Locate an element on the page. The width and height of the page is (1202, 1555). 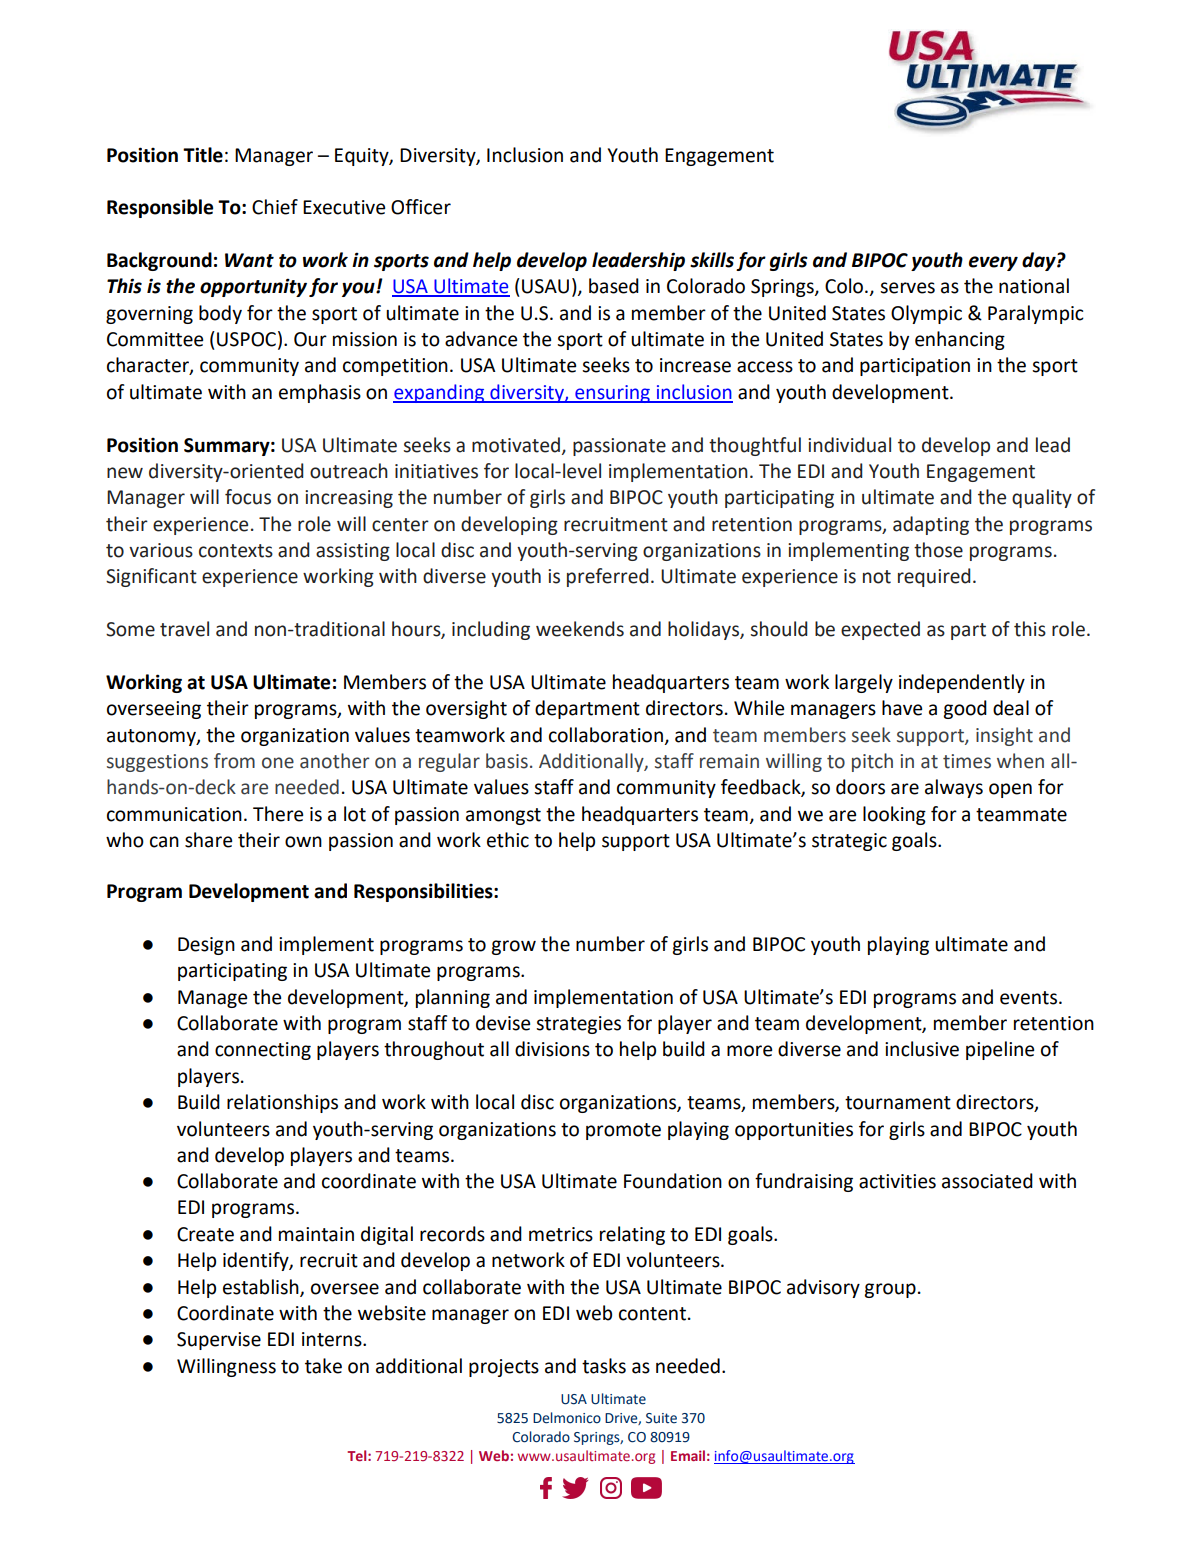
always is located at coordinates (954, 788).
